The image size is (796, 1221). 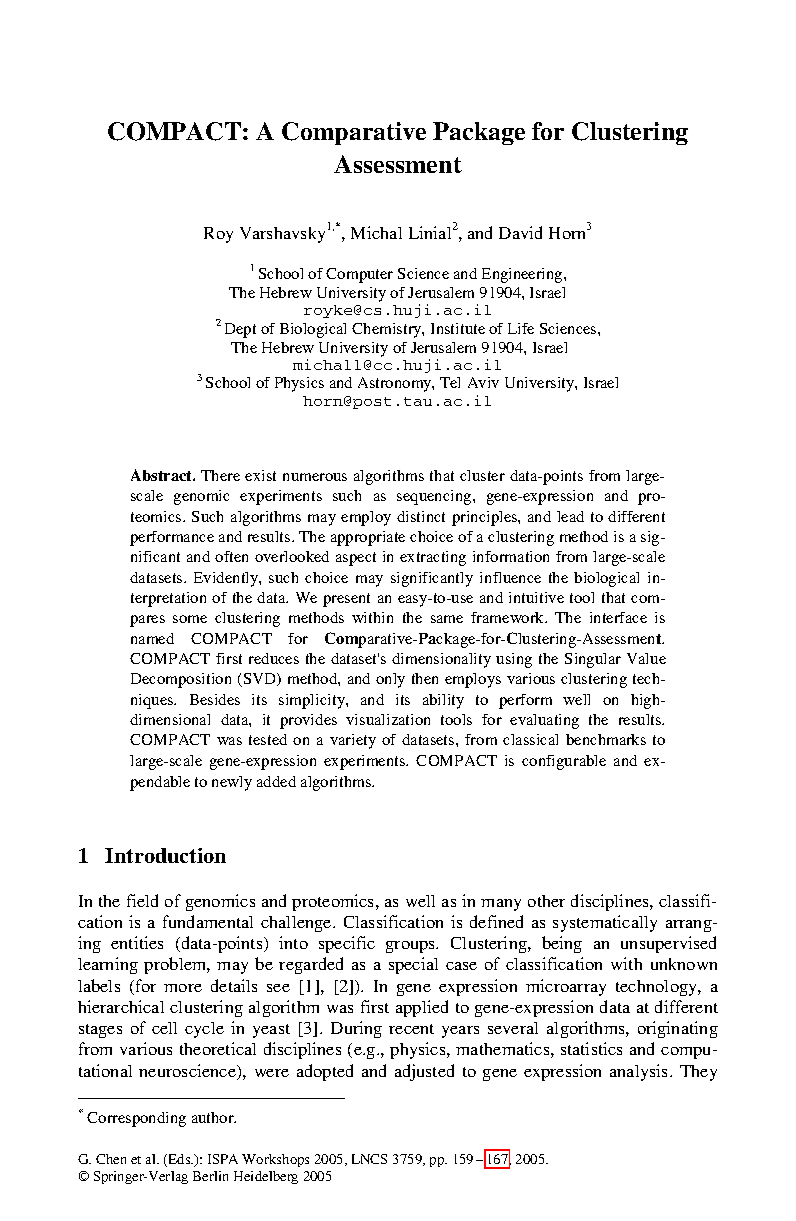 What do you see at coordinates (523, 275) in the screenshot?
I see `Engineering` at bounding box center [523, 275].
